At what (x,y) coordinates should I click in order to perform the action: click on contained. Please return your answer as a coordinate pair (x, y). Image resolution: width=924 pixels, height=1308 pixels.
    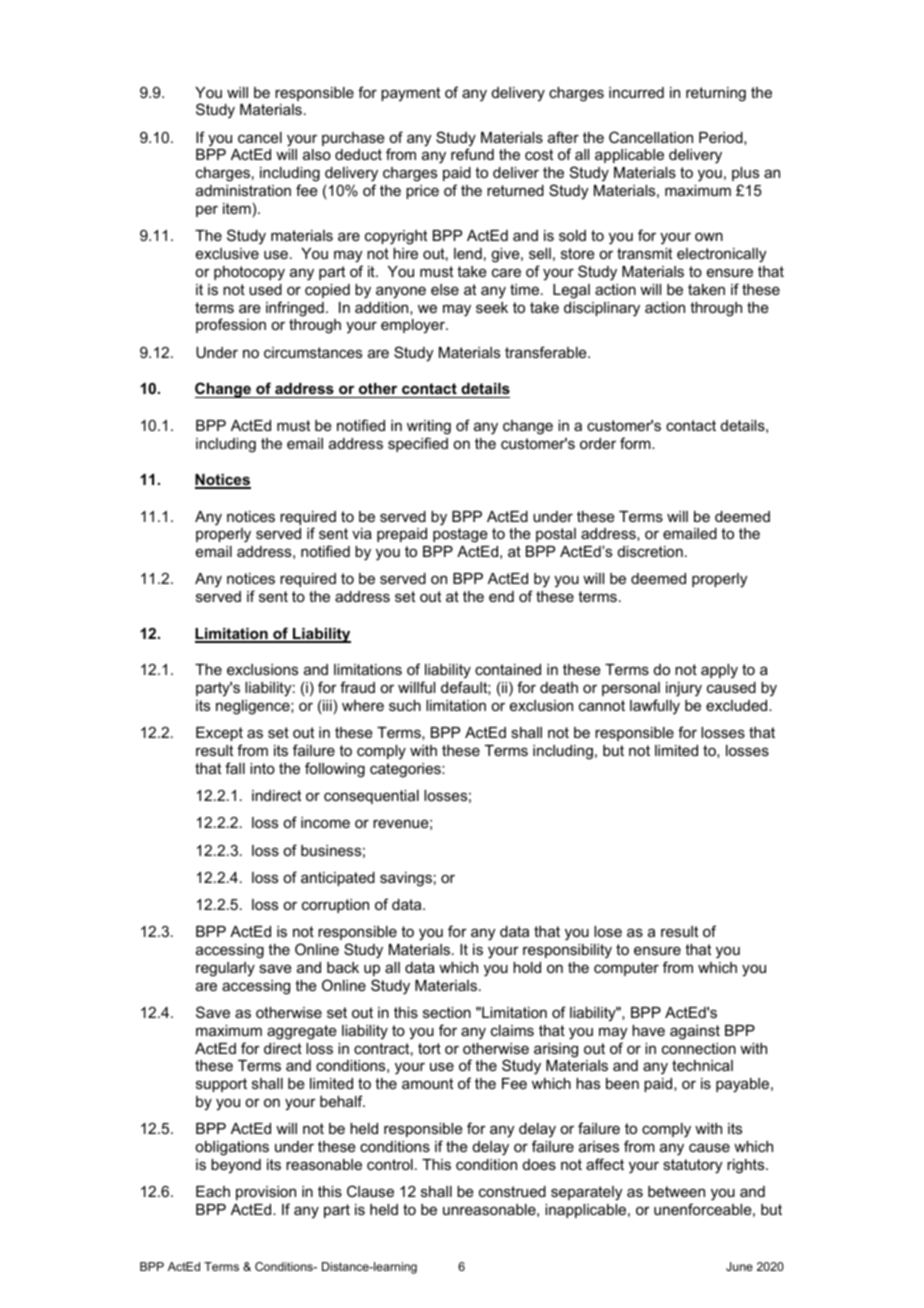
    Looking at the image, I should click on (508, 669).
